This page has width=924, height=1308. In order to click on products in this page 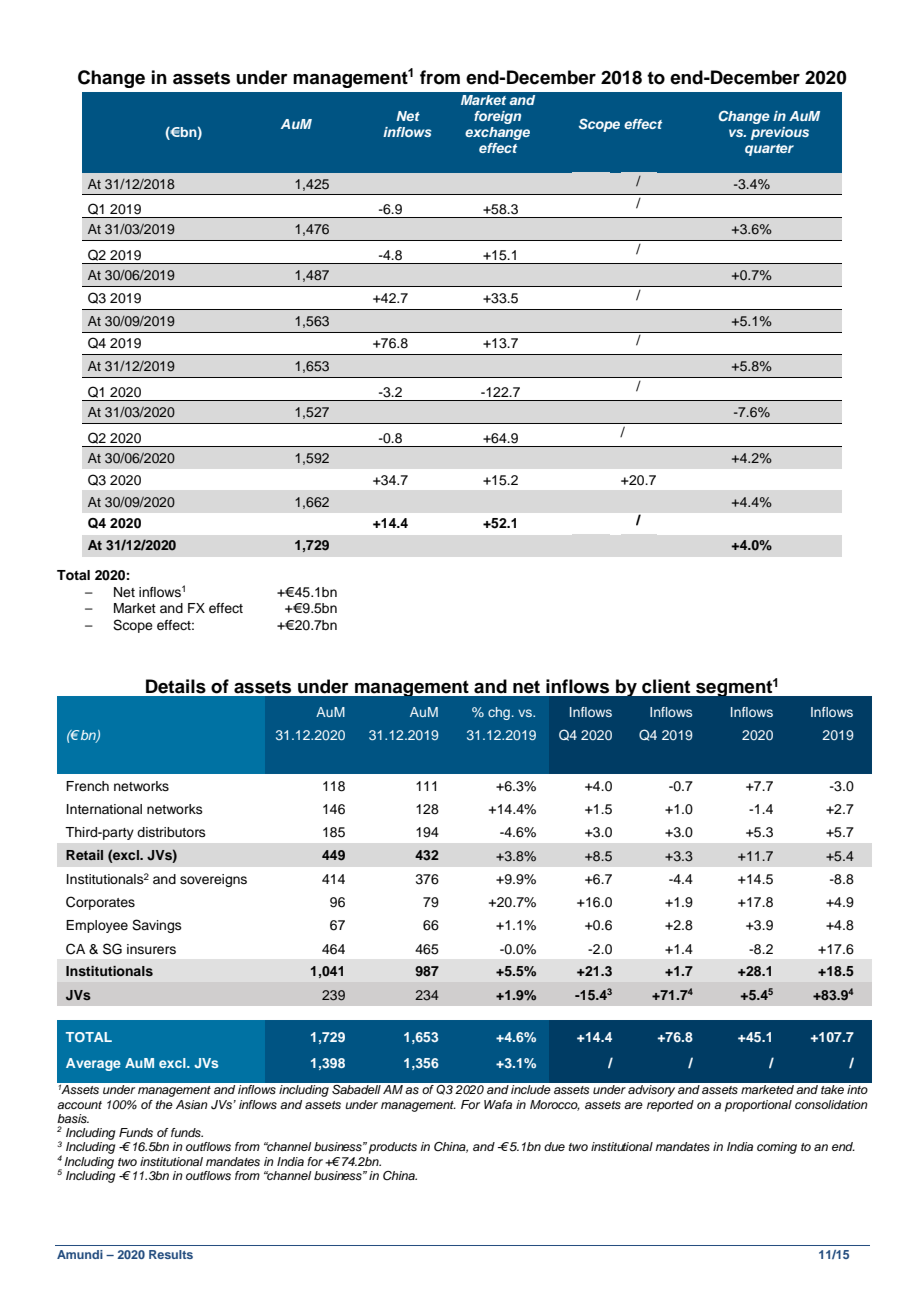, I will do `click(393, 1148)`.
